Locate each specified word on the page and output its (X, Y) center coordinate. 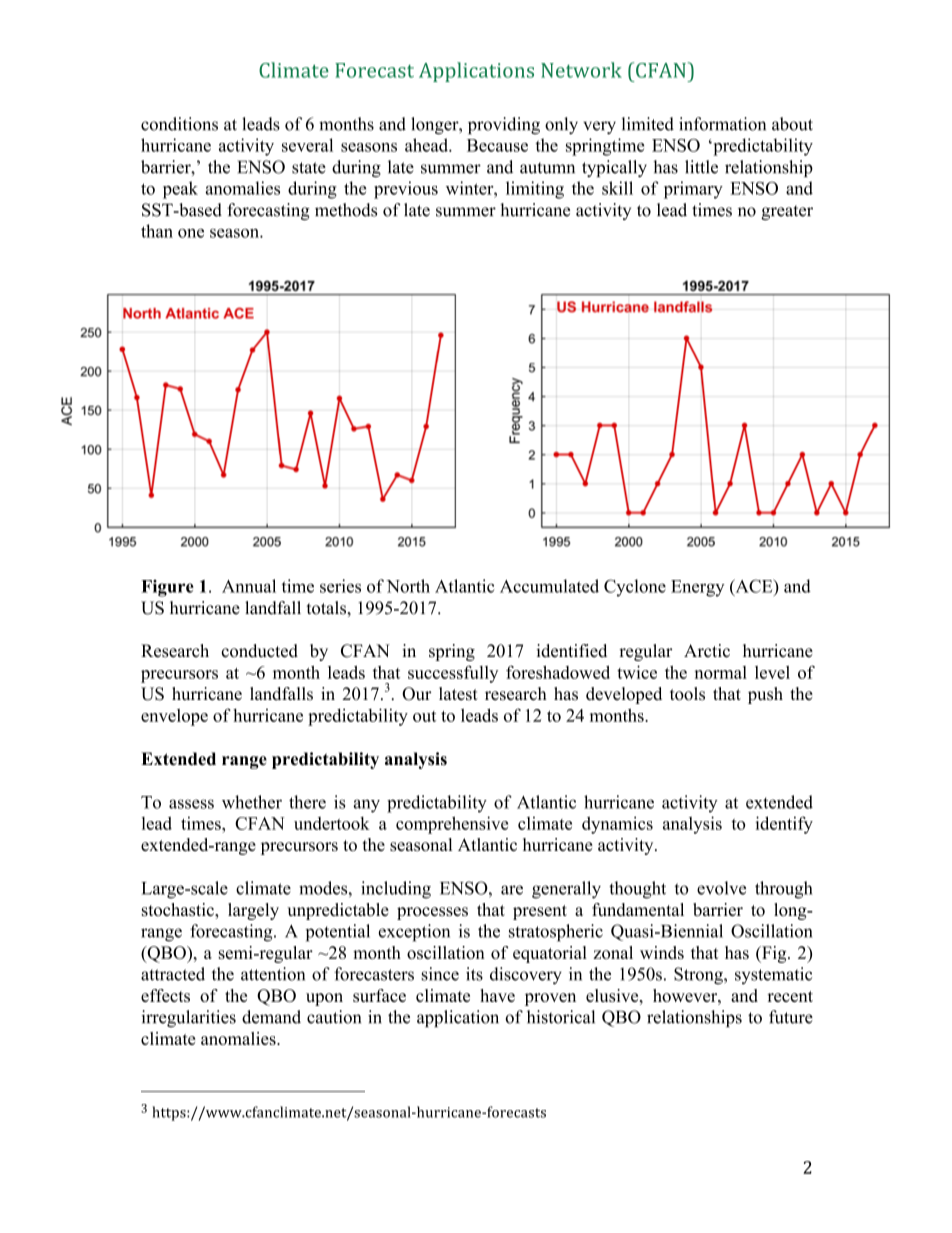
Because (497, 145)
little (701, 167)
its (474, 974)
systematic (773, 975)
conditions (179, 124)
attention (273, 974)
